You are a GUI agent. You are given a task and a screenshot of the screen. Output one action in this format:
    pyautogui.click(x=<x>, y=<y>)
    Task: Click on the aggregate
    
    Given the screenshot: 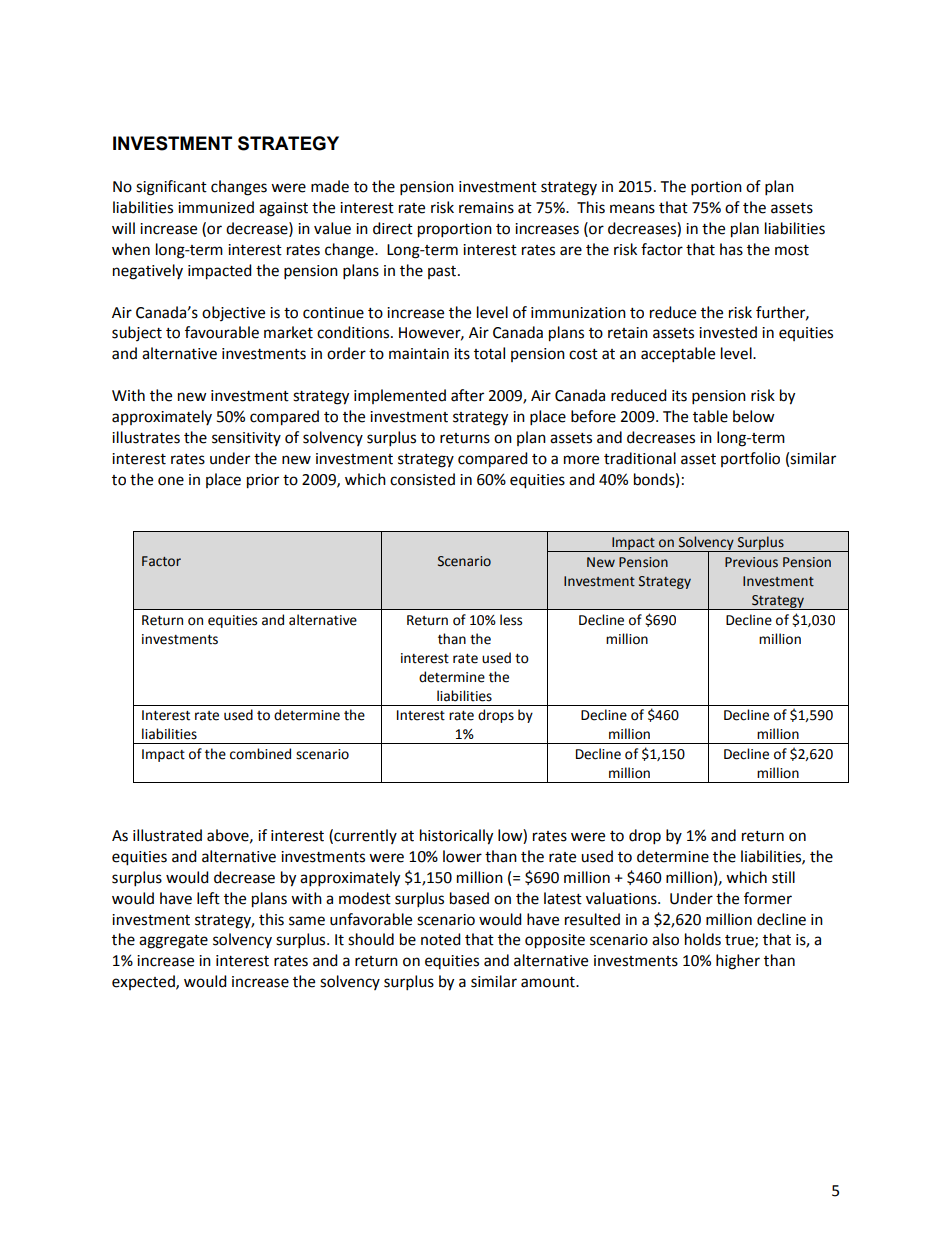 What is the action you would take?
    pyautogui.click(x=173, y=942)
